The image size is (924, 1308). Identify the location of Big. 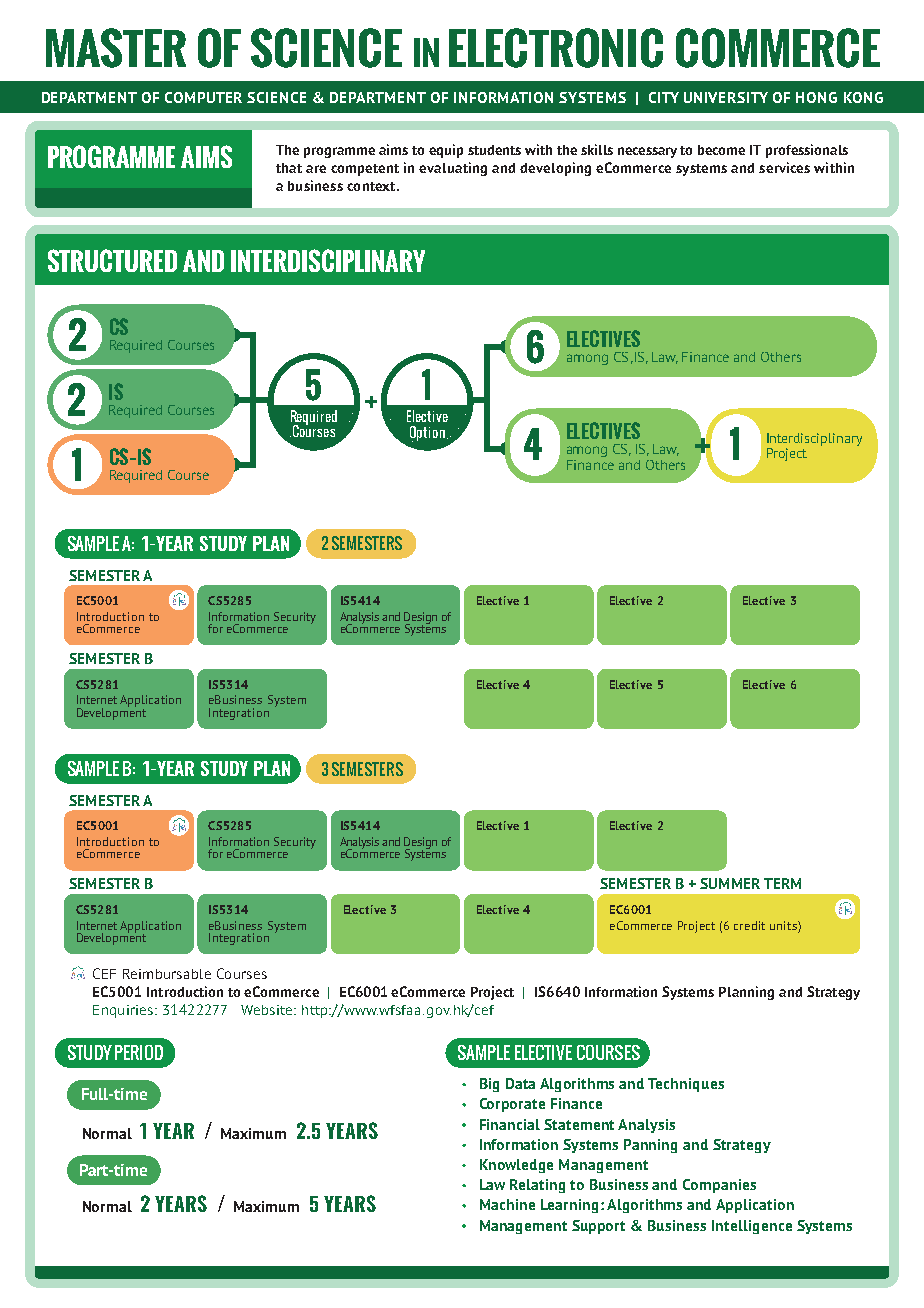
(489, 1085).
